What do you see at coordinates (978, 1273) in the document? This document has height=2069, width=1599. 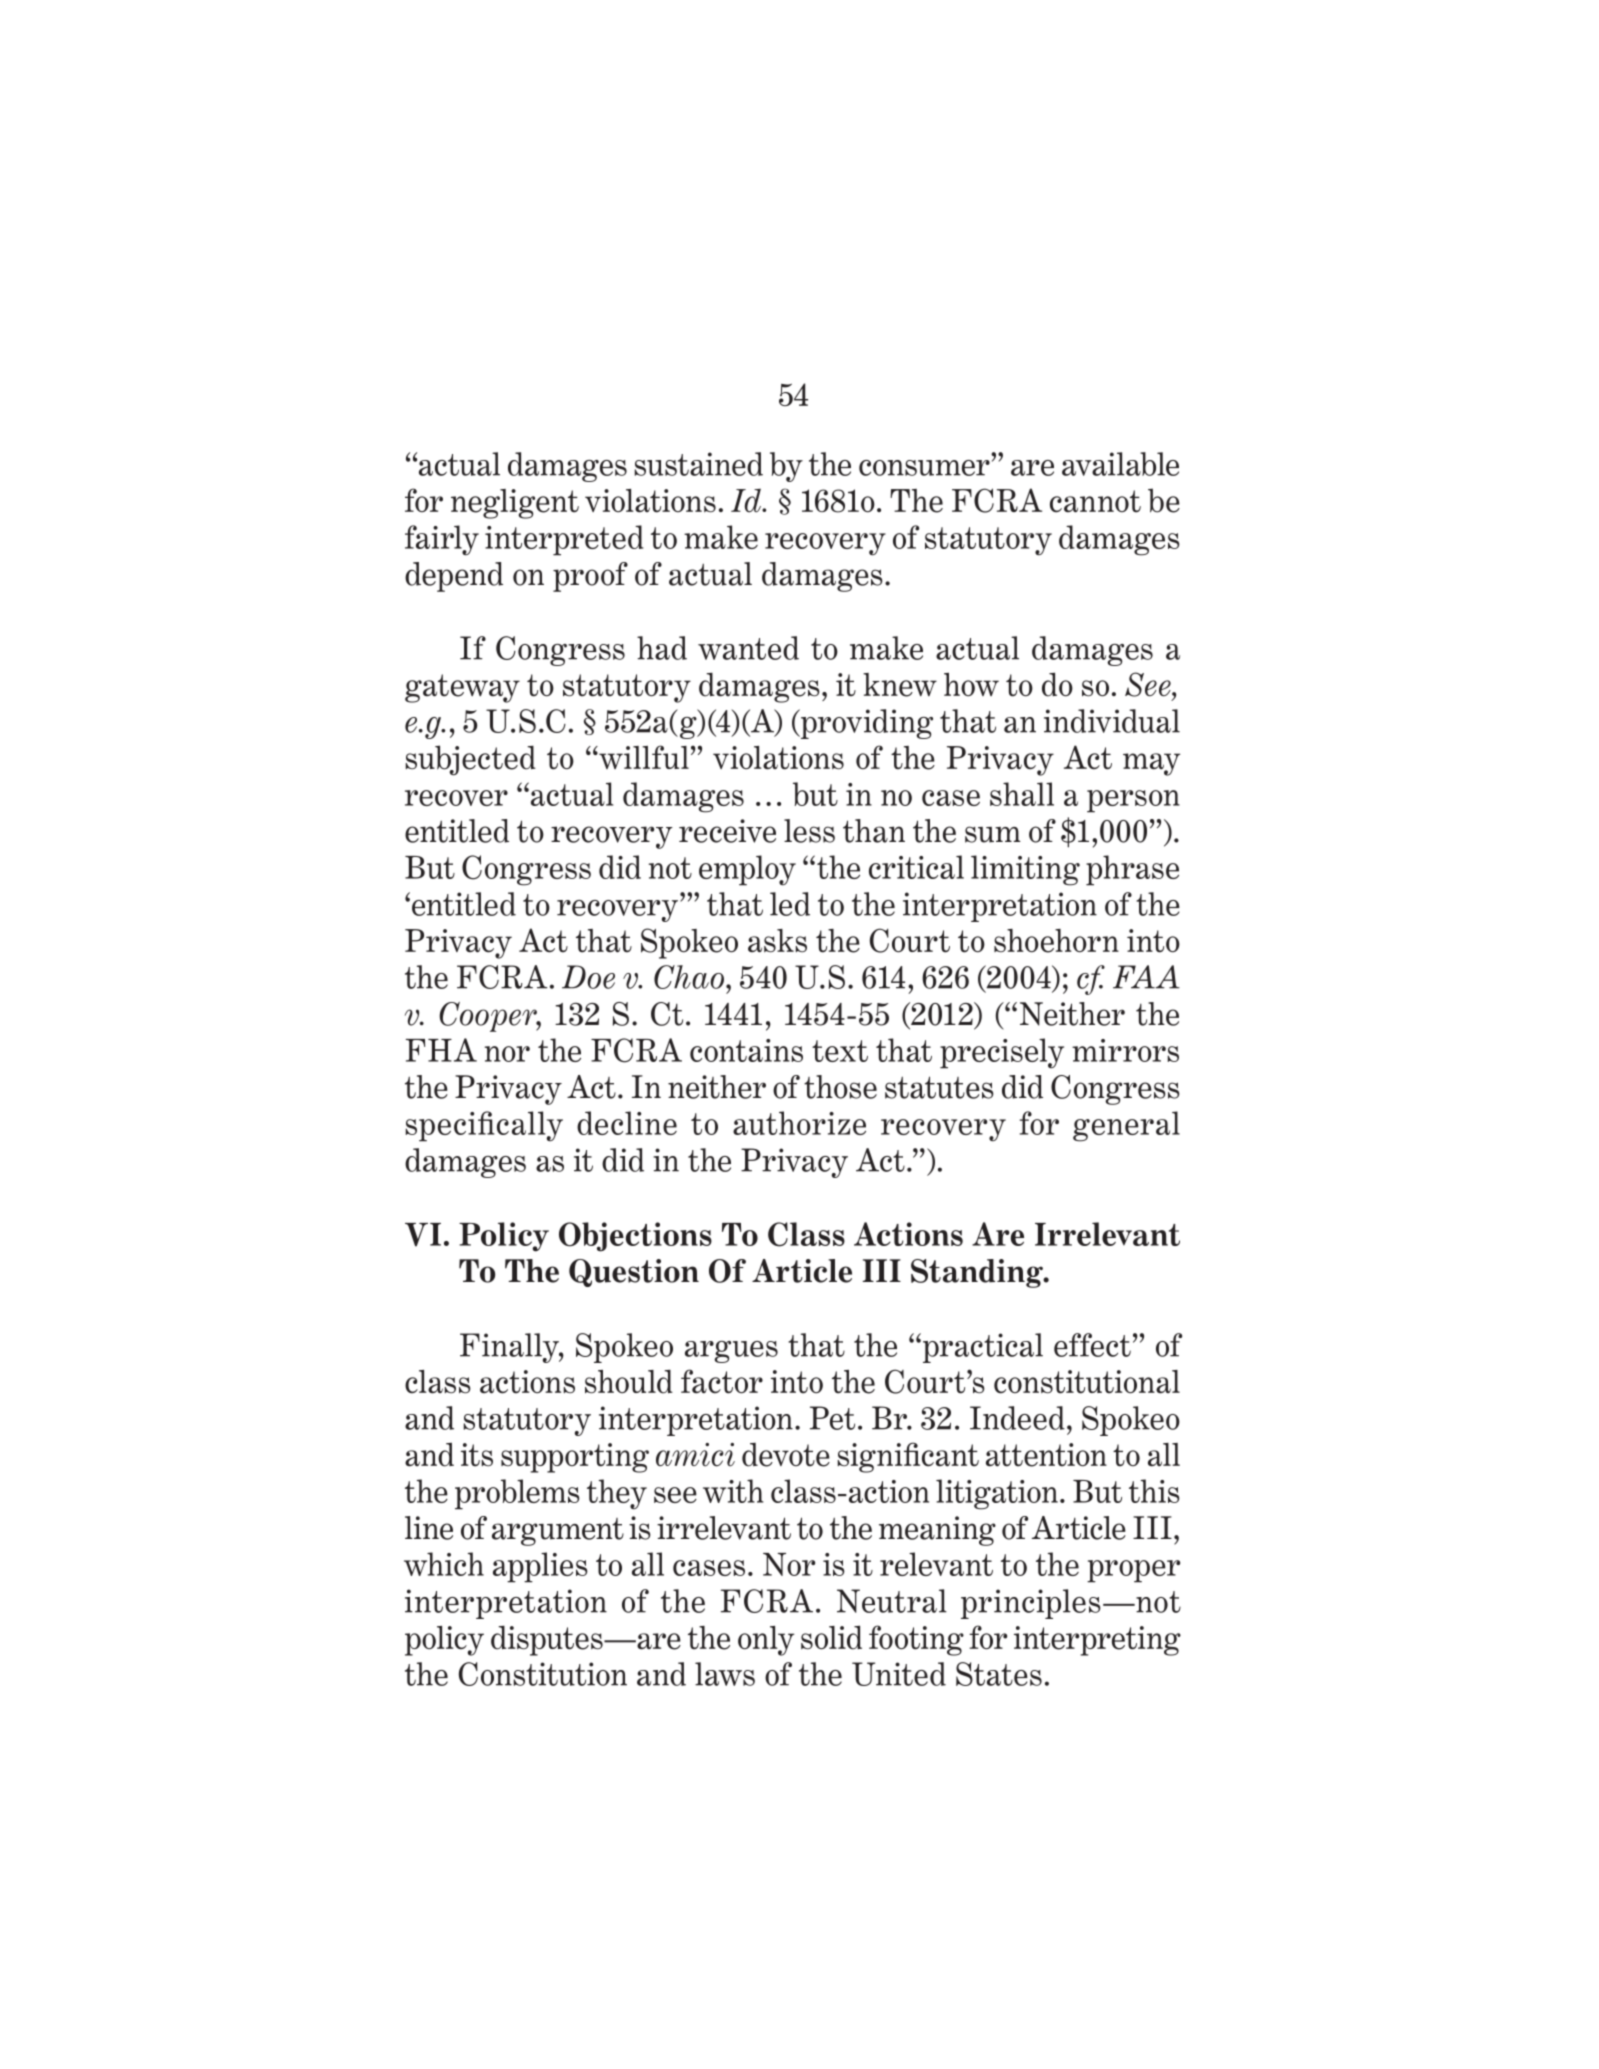 I see `Standing` at bounding box center [978, 1273].
